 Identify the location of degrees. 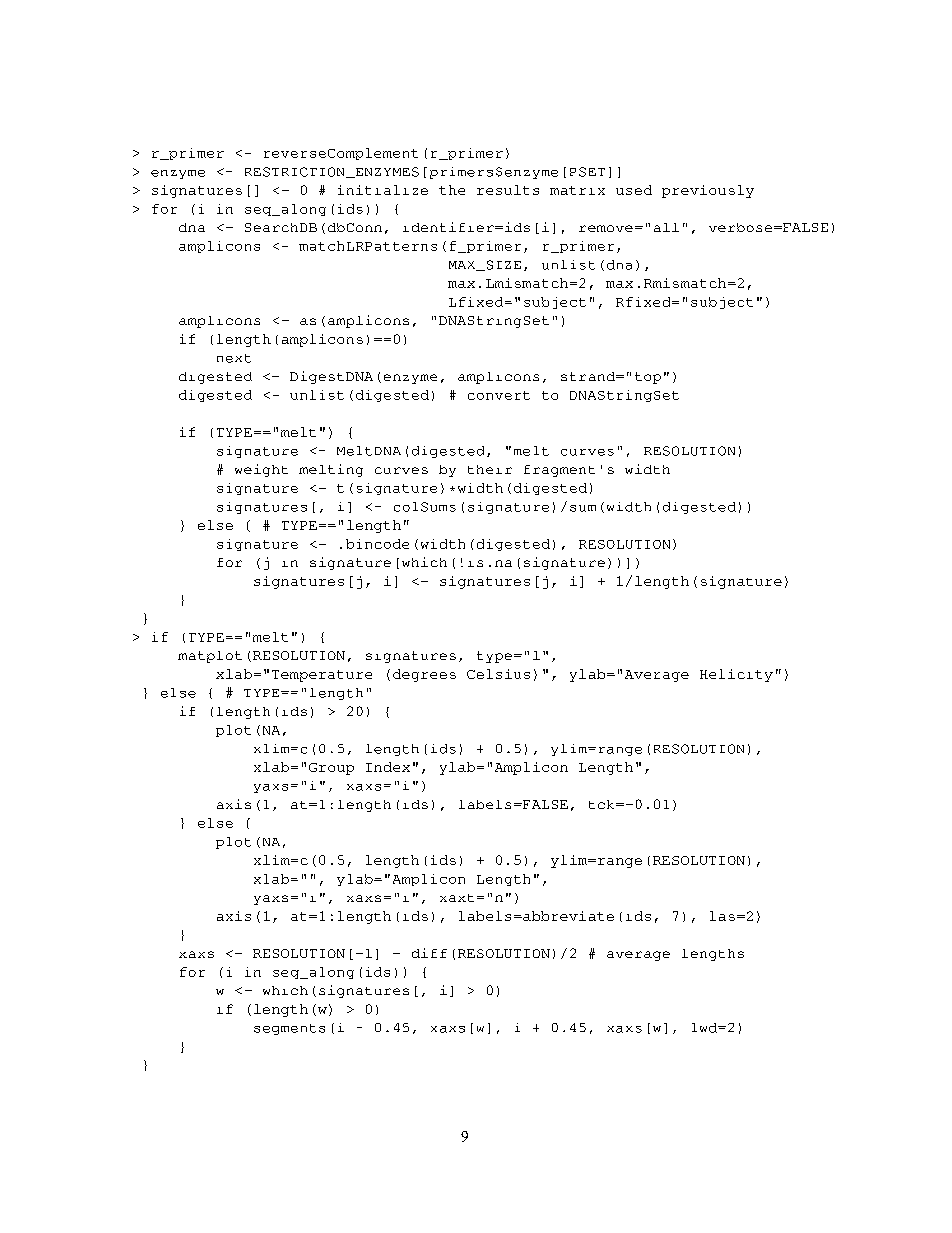
(424, 675).
